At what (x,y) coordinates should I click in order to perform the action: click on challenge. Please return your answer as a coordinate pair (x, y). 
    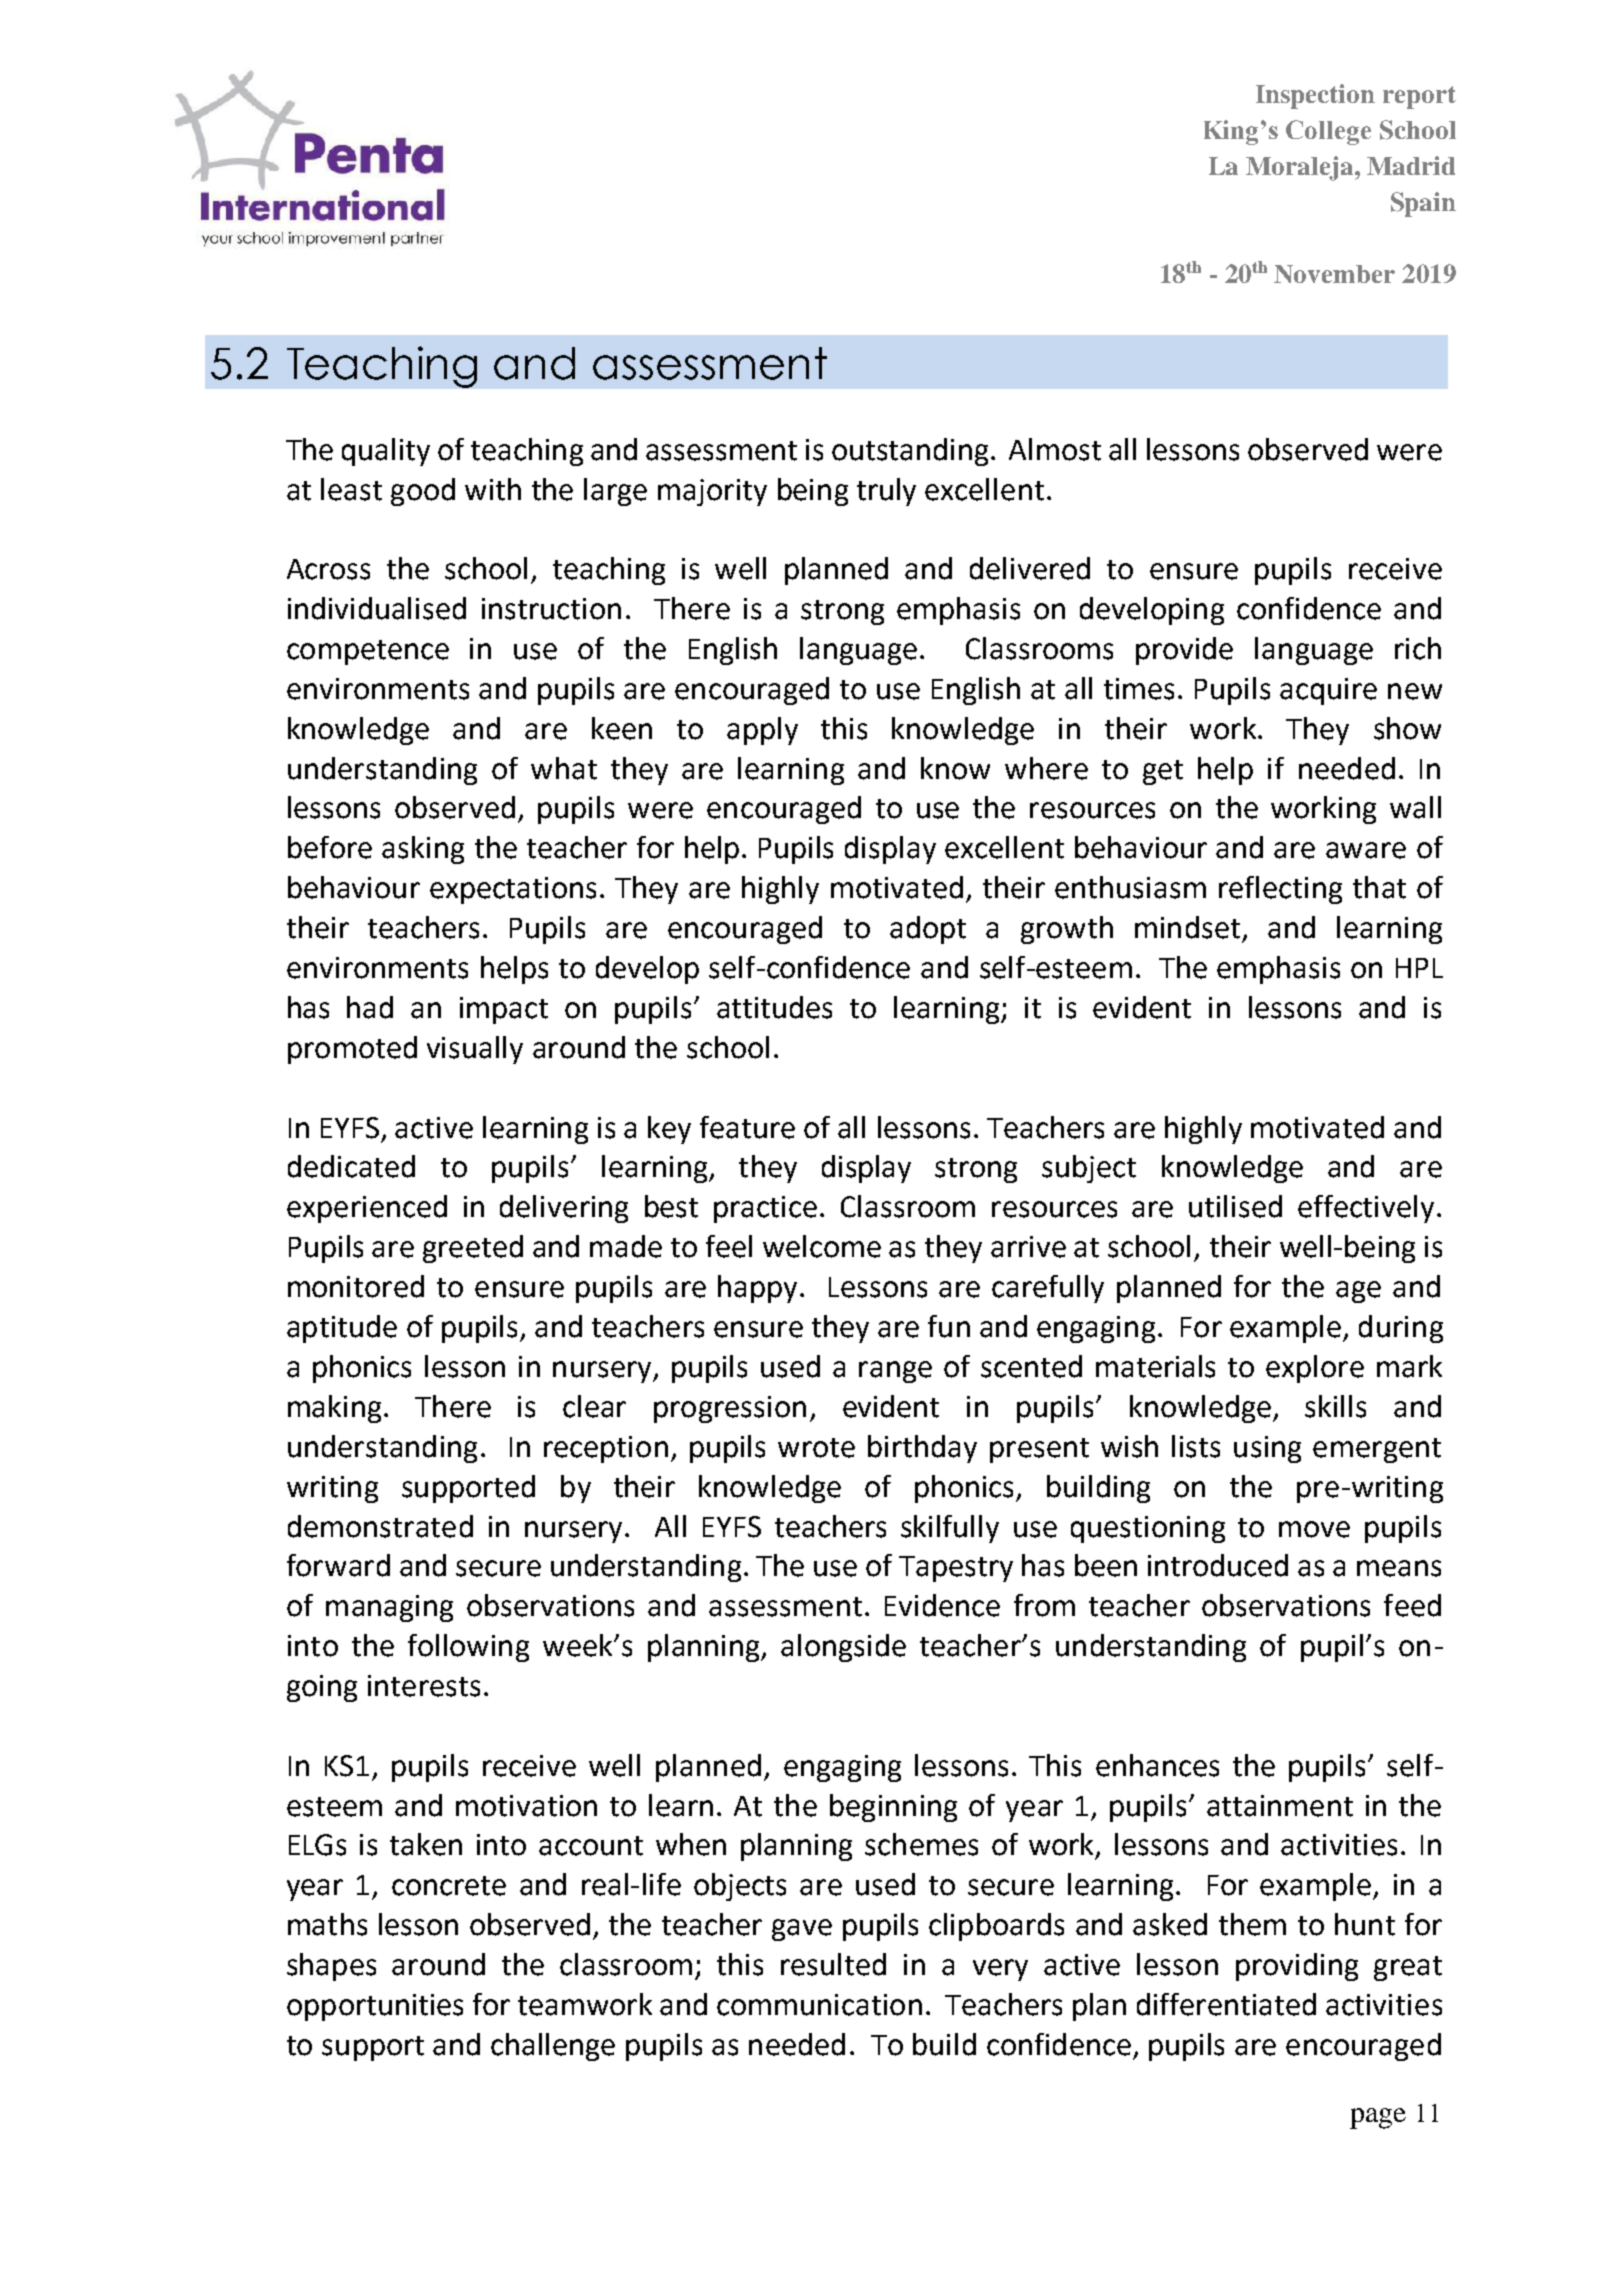
    Looking at the image, I should click on (553, 2047).
